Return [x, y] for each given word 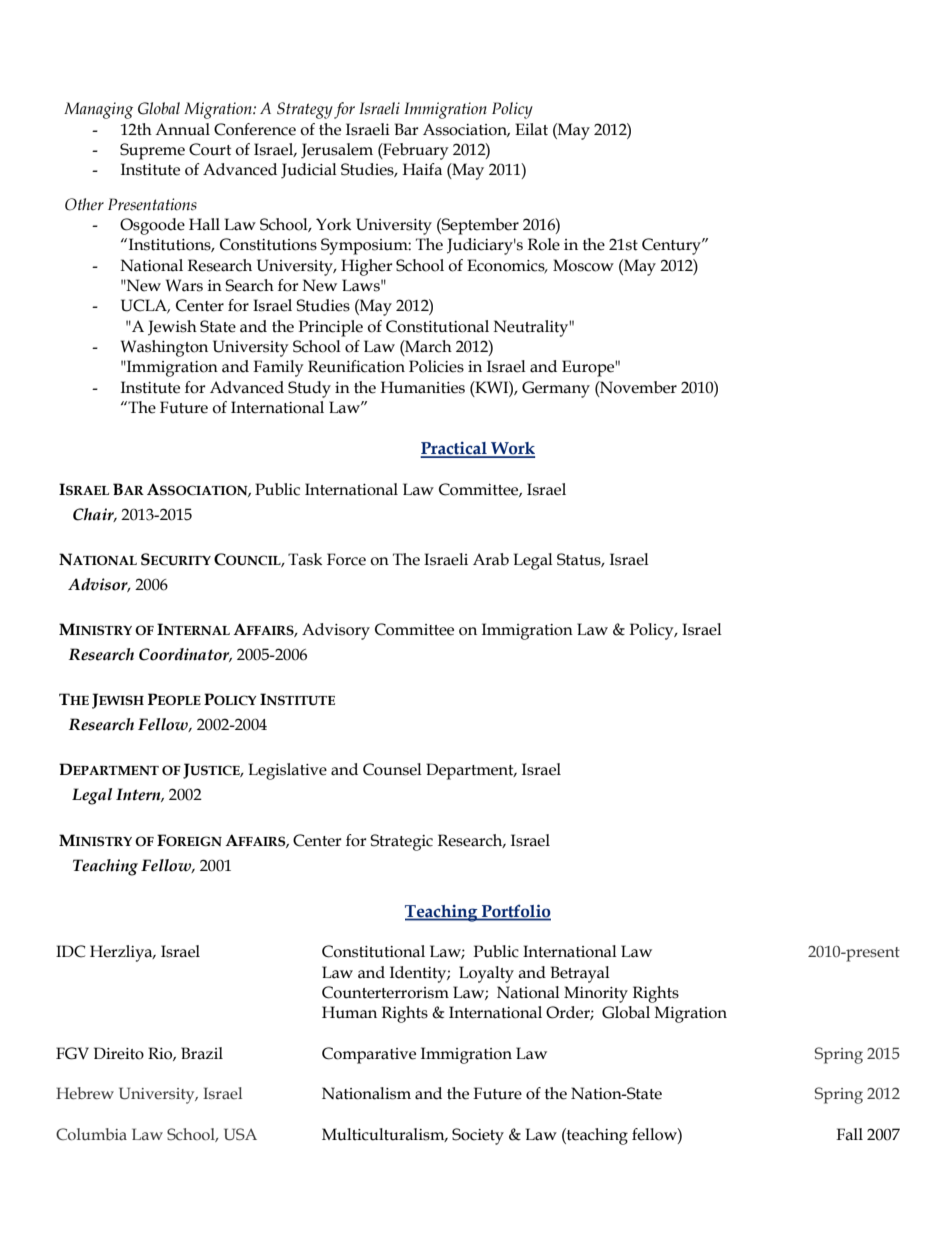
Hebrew [85, 1093]
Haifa [422, 169]
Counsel [392, 769]
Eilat [531, 129]
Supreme [152, 151]
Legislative [288, 771]
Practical [454, 449]
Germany [556, 389]
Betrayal [580, 974]
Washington [164, 348]
